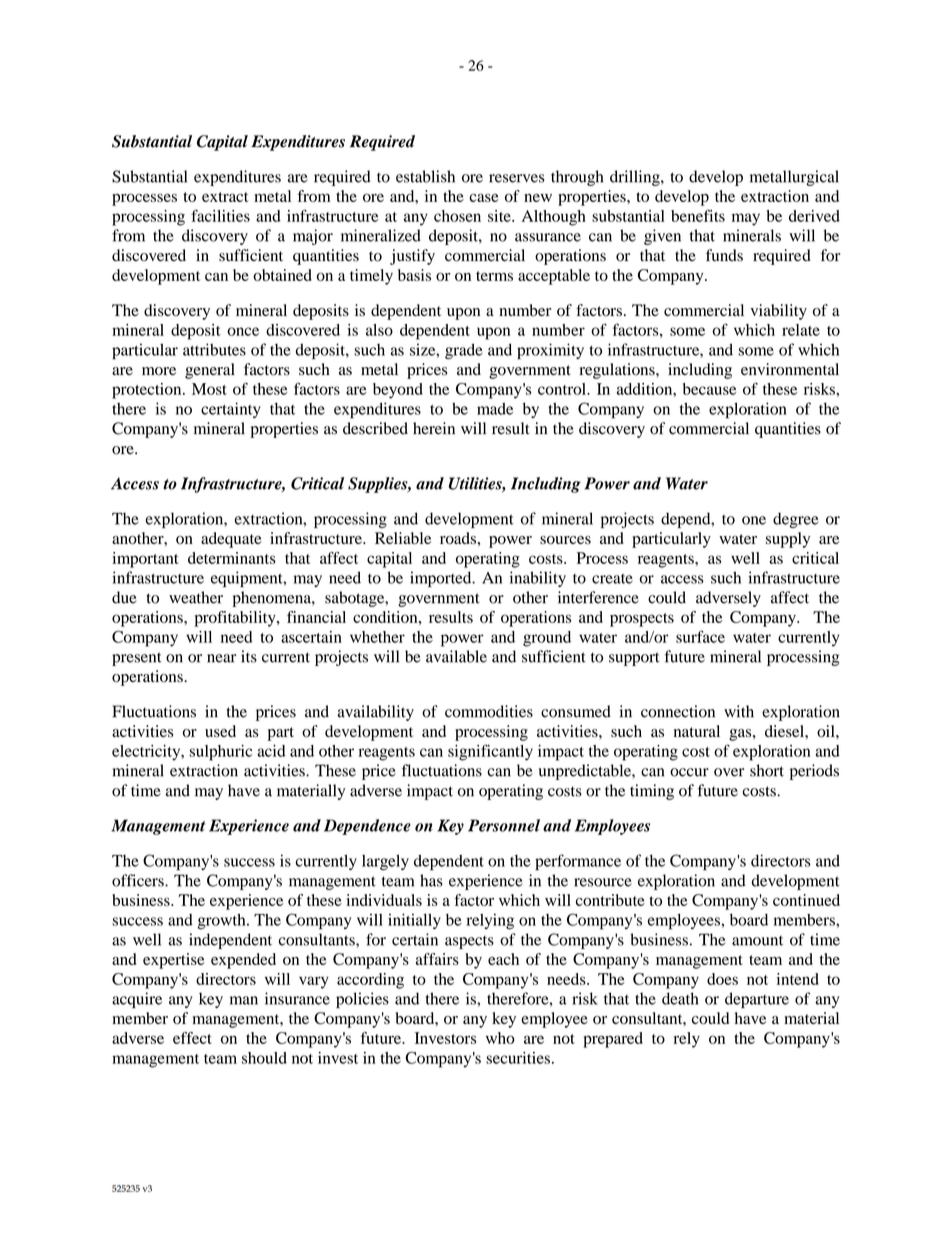 This screenshot has height=1233, width=952. What do you see at coordinates (464, 351) in the screenshot?
I see `grade` at bounding box center [464, 351].
